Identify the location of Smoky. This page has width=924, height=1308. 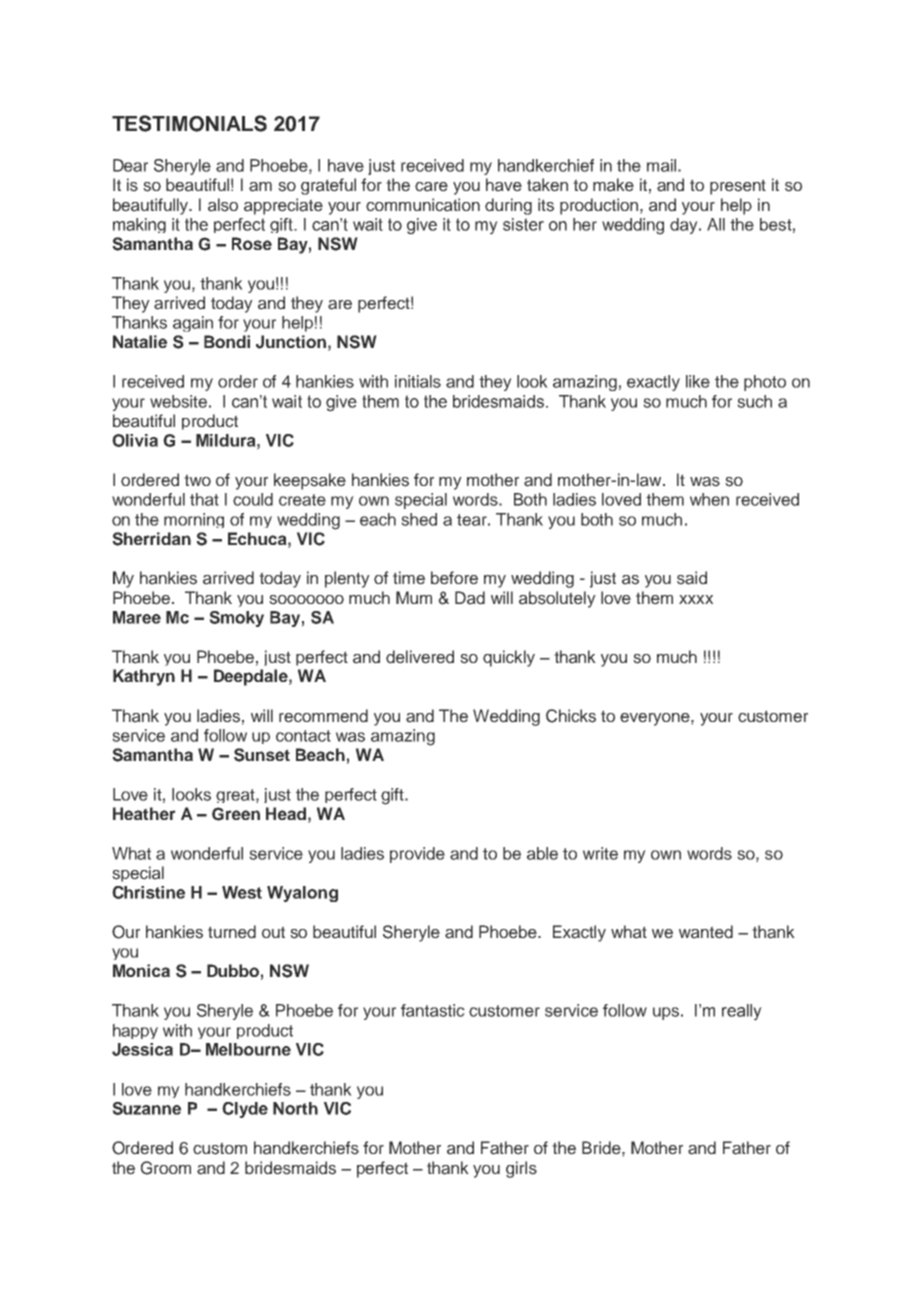
(236, 619).
